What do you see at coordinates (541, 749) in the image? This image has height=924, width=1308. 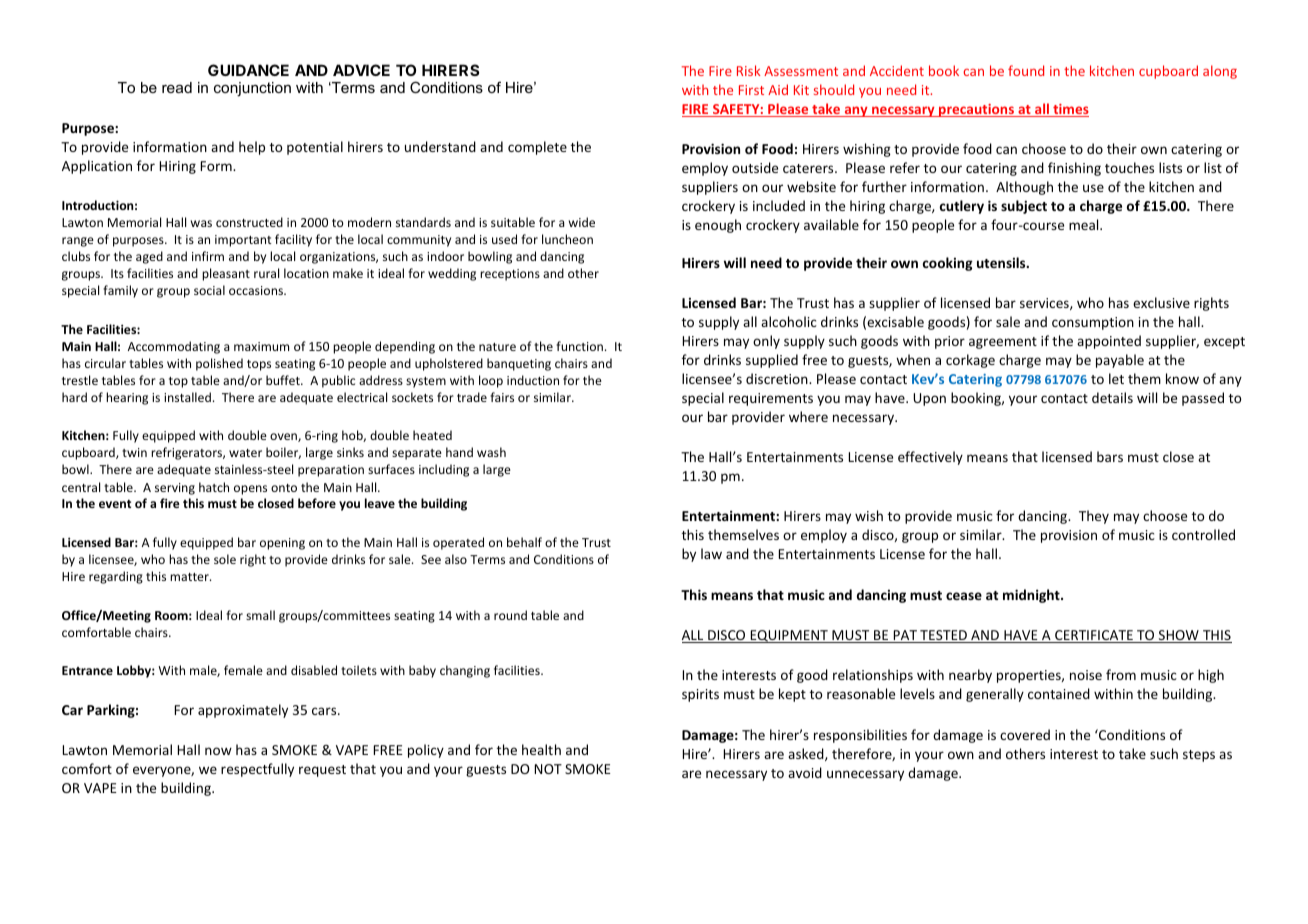 I see `health` at bounding box center [541, 749].
